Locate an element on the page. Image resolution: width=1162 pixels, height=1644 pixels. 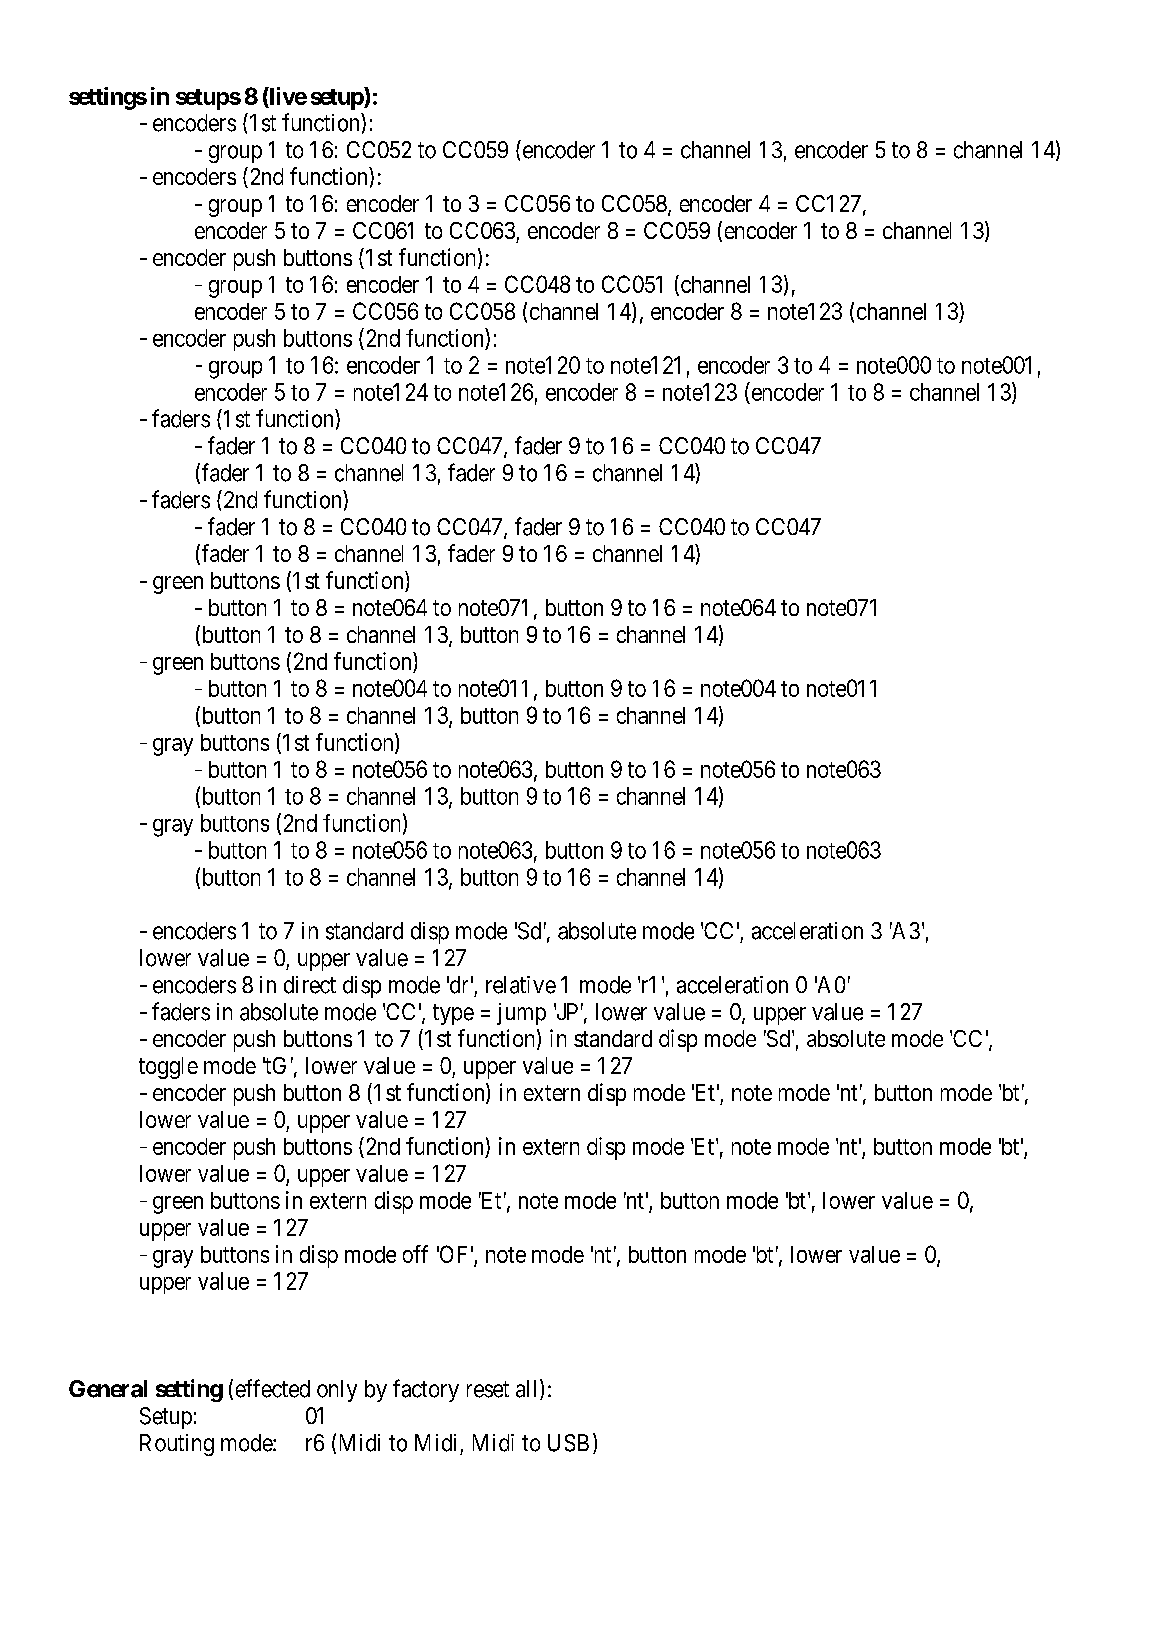
Routing is located at coordinates (177, 1445).
